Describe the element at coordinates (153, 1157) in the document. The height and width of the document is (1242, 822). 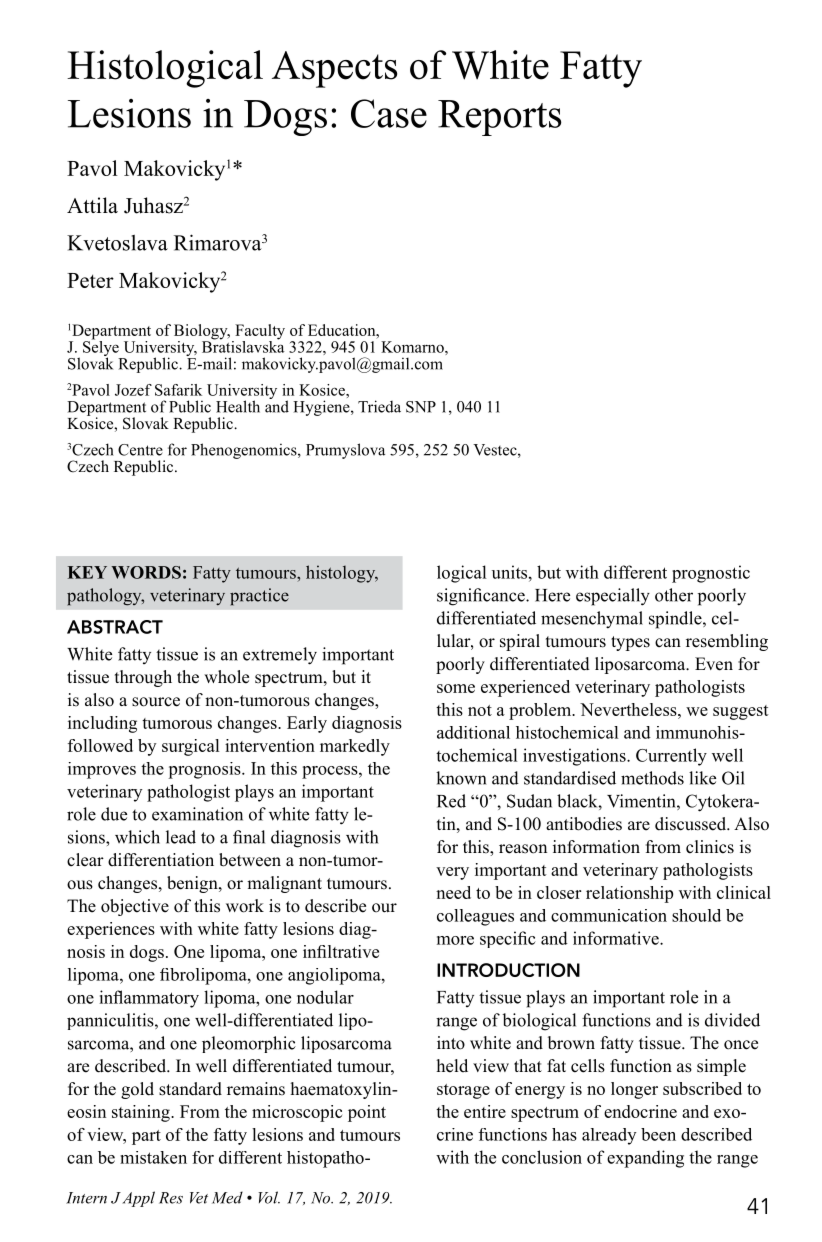
I see `mistaken` at that location.
